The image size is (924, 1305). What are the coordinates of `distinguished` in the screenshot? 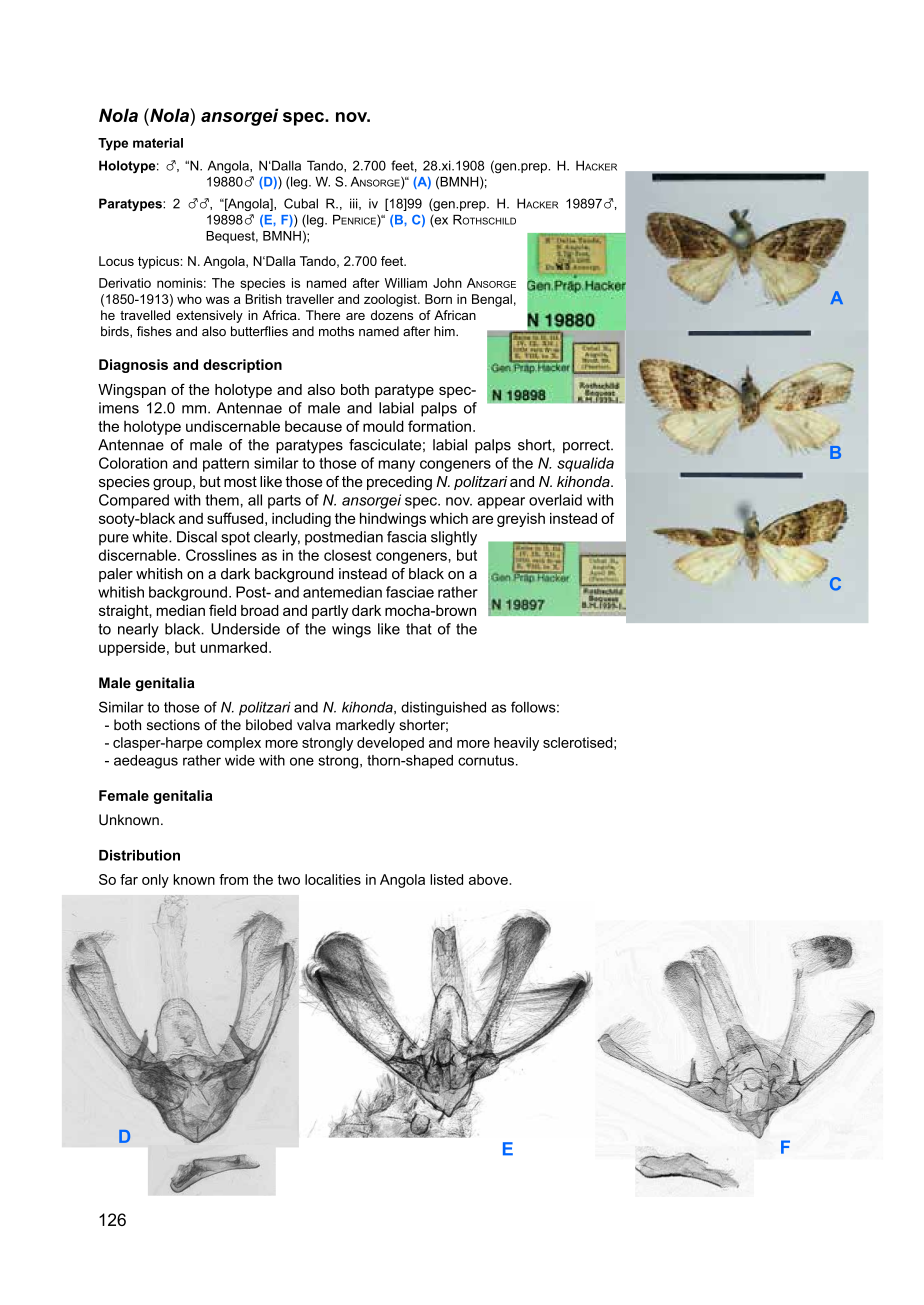 It's located at (443, 709).
